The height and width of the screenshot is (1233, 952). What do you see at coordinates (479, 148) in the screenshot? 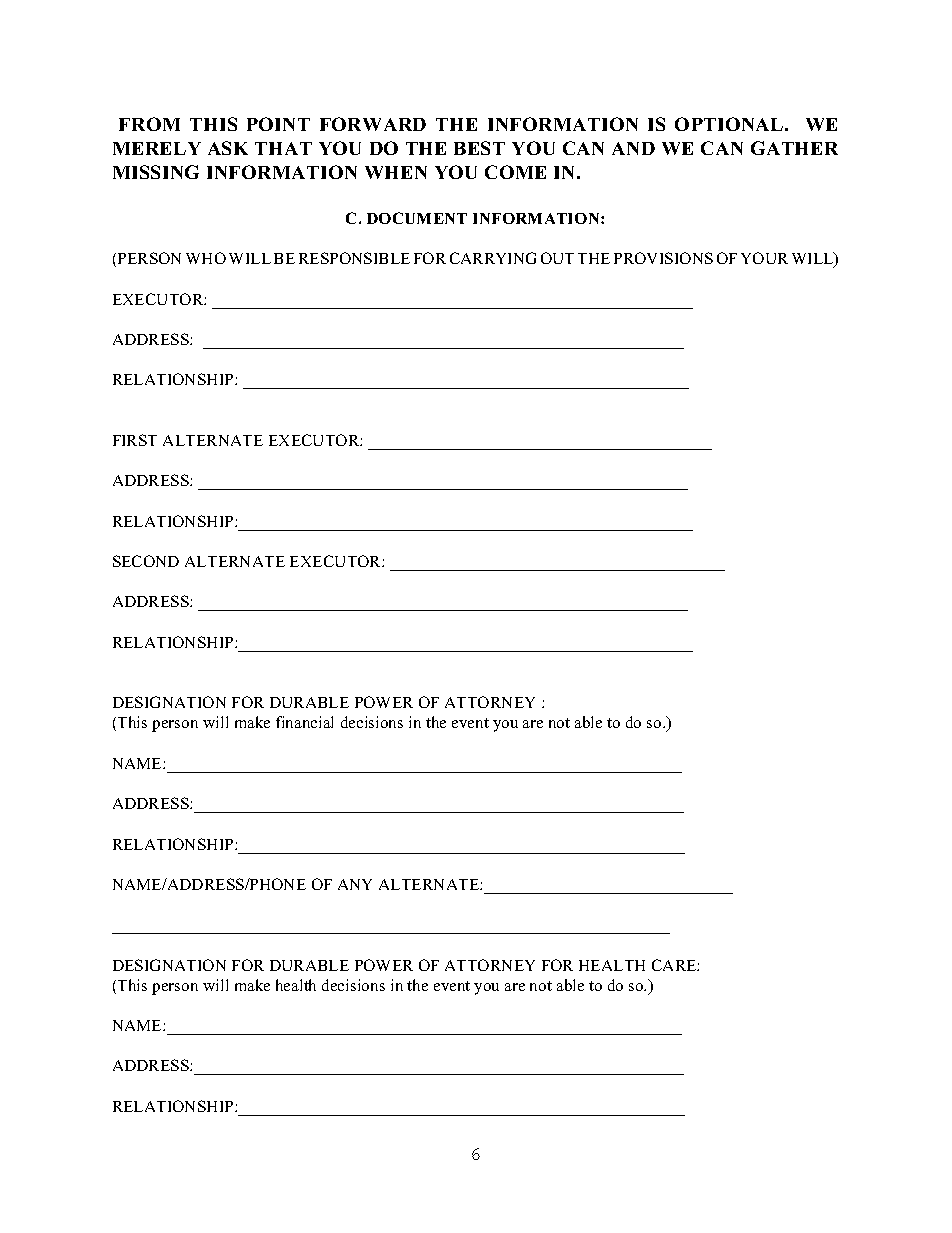
I see `BEST` at bounding box center [479, 148].
